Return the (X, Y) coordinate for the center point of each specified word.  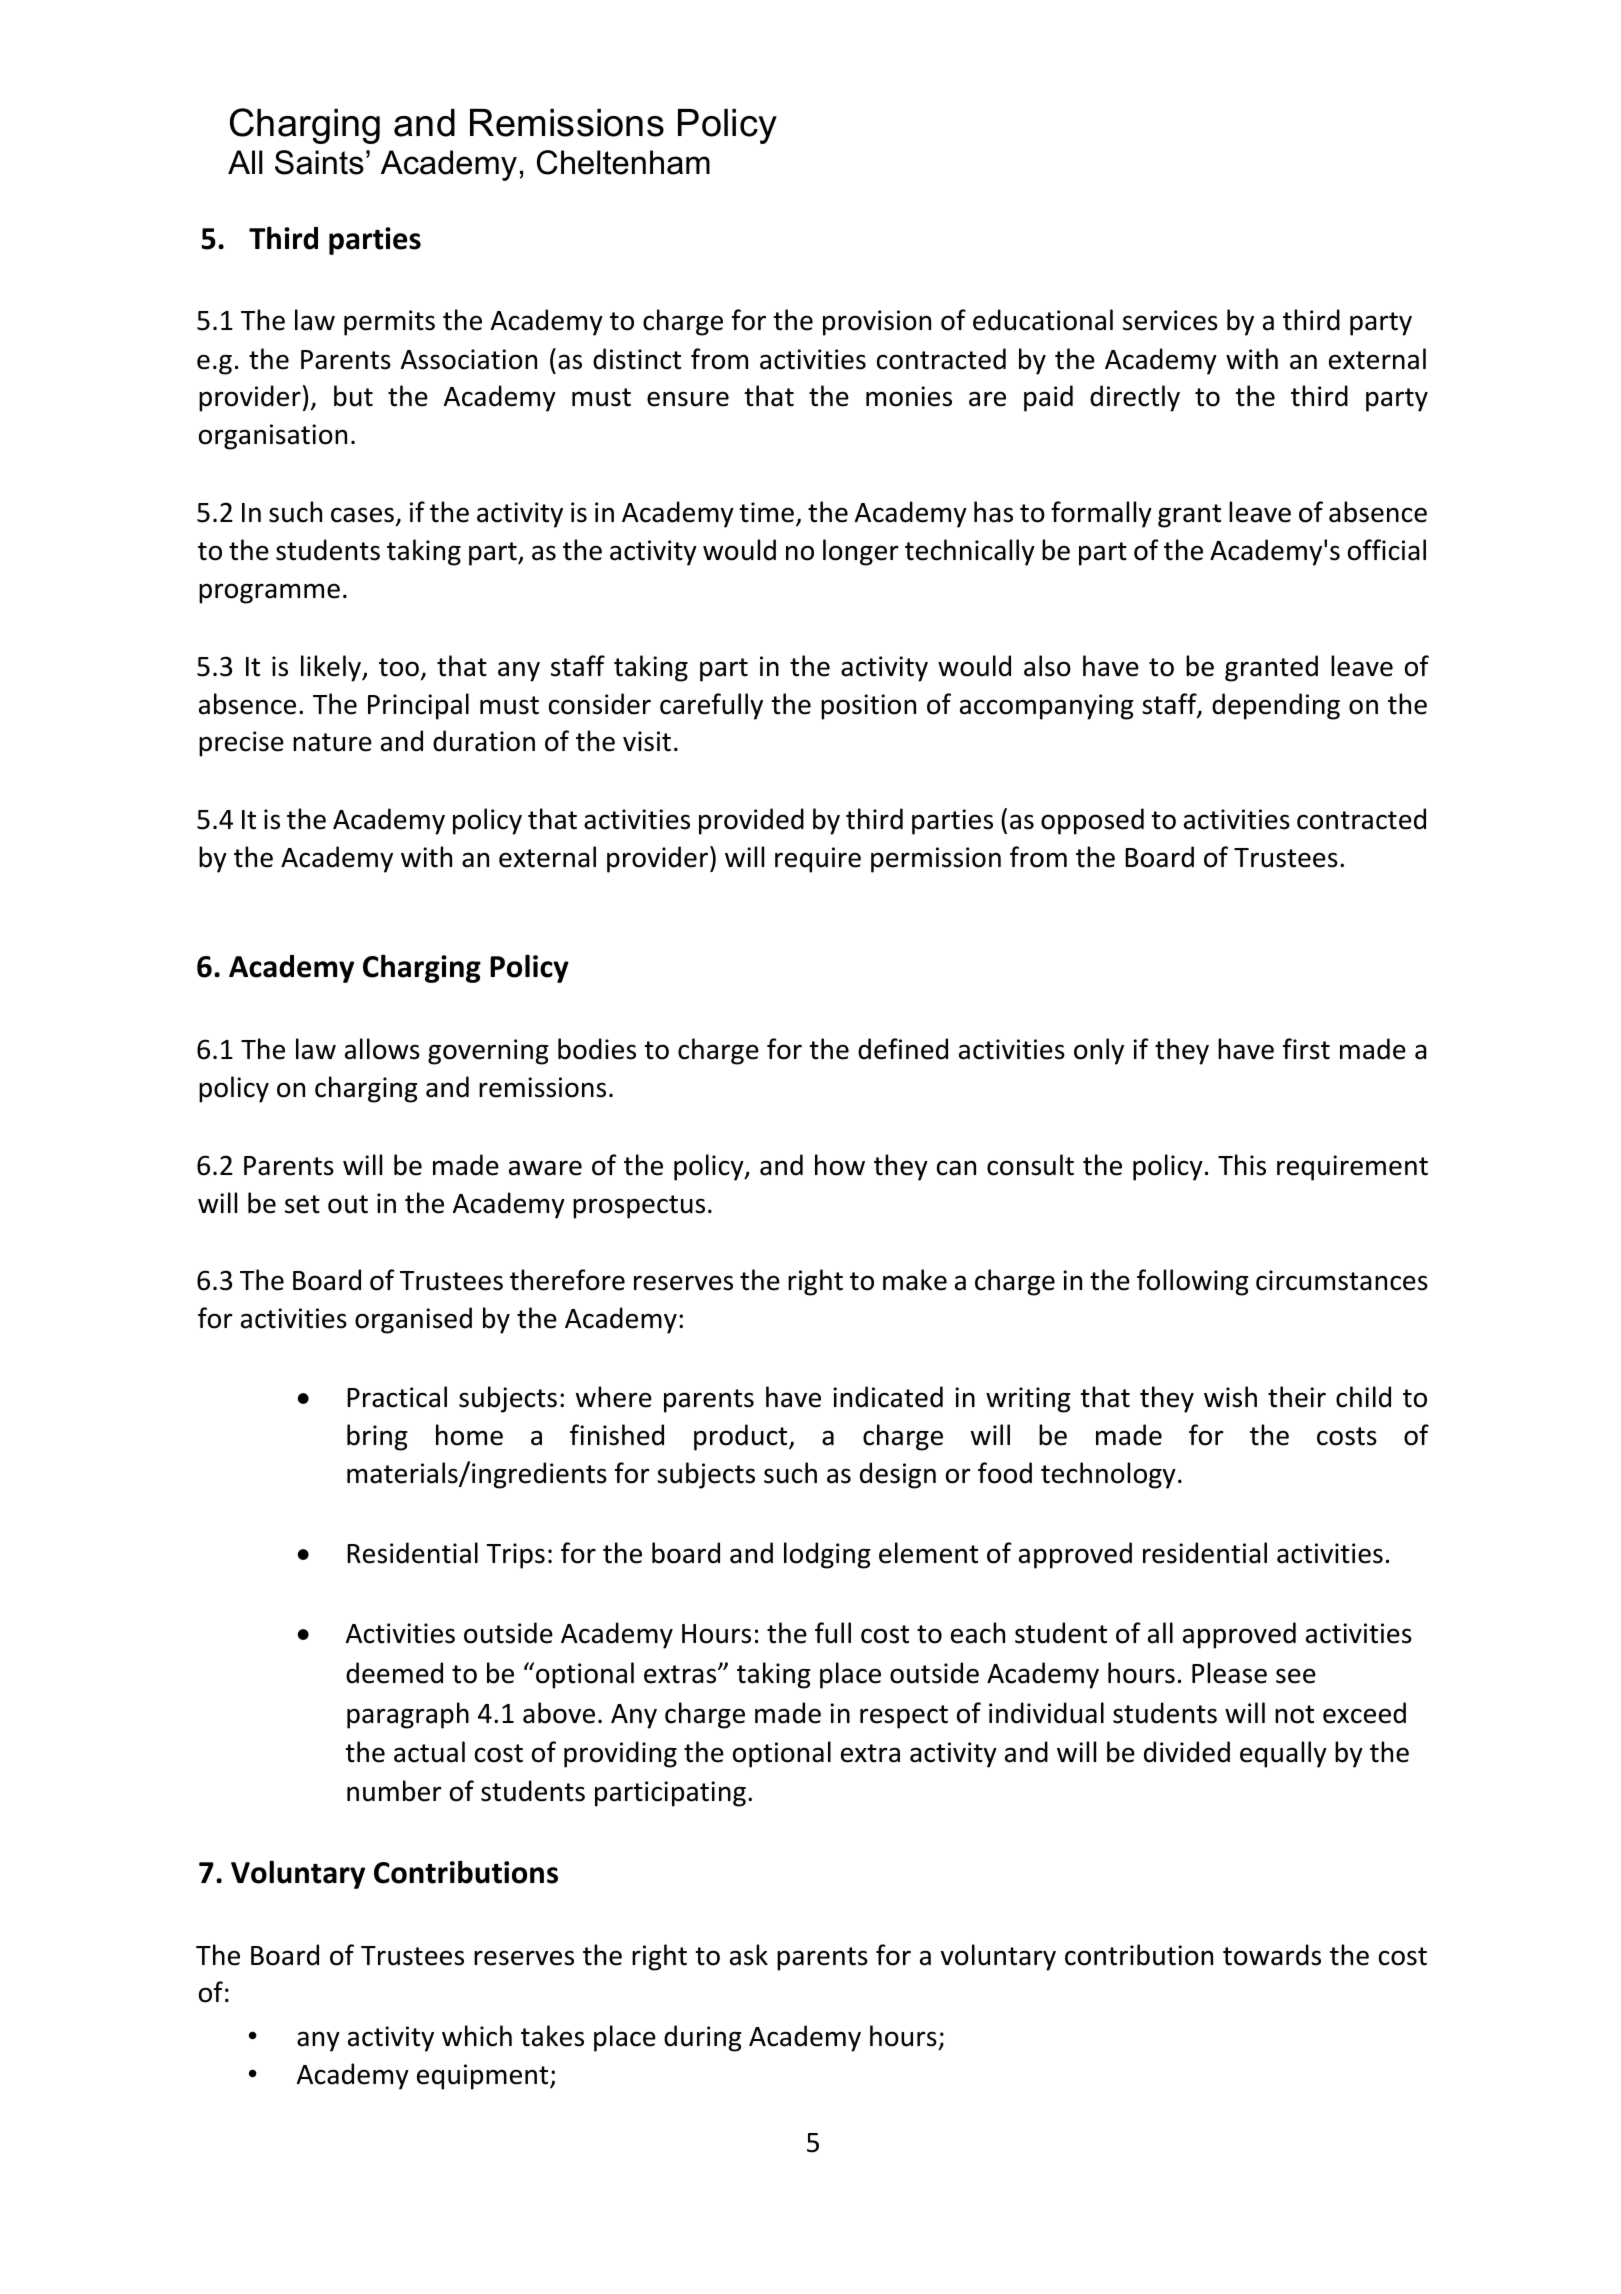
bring (377, 1437)
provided (751, 821)
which (477, 2036)
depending (1276, 706)
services (1170, 320)
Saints (319, 162)
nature (332, 742)
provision (877, 323)
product (742, 1437)
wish (1230, 1397)
